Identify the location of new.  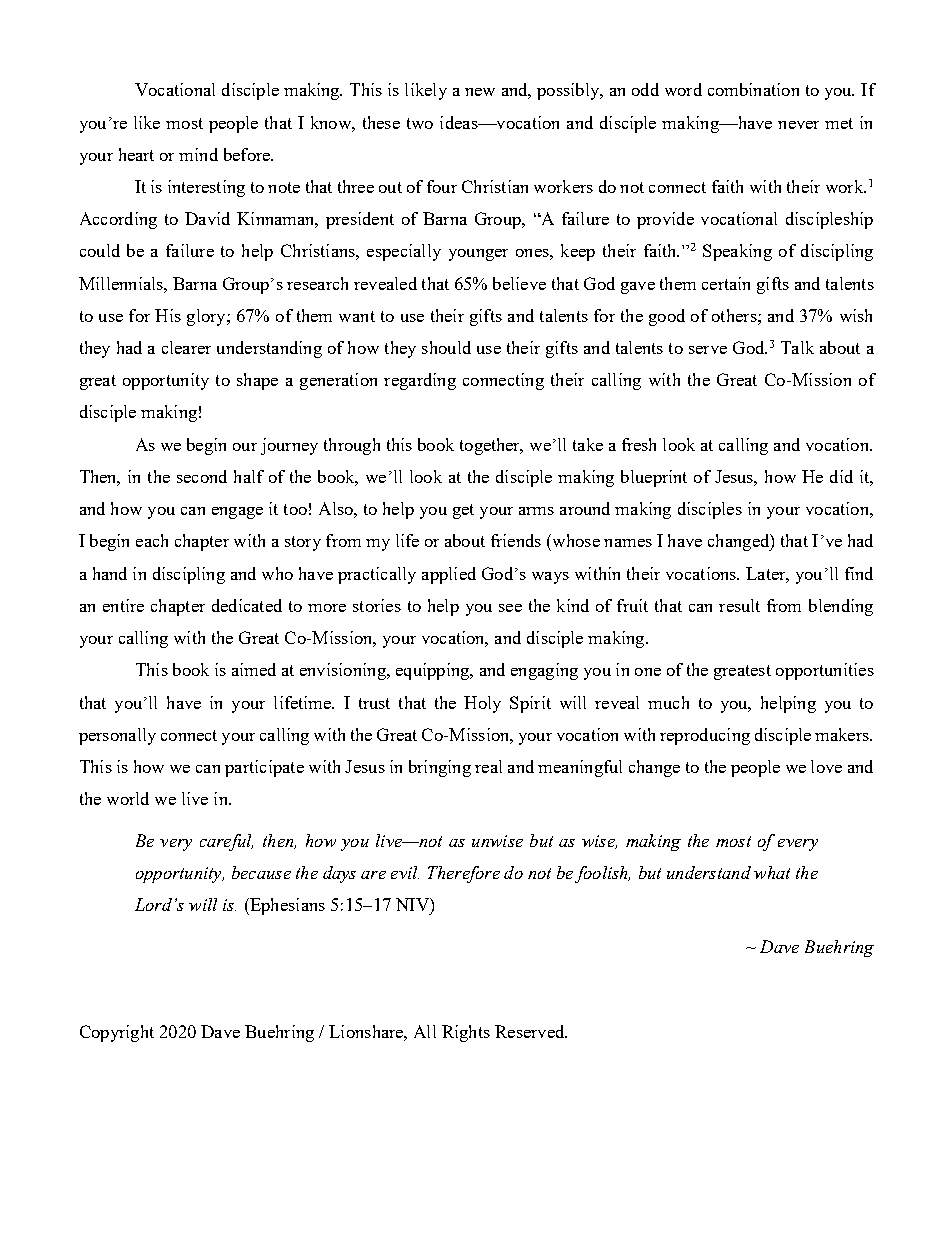
(480, 92).
